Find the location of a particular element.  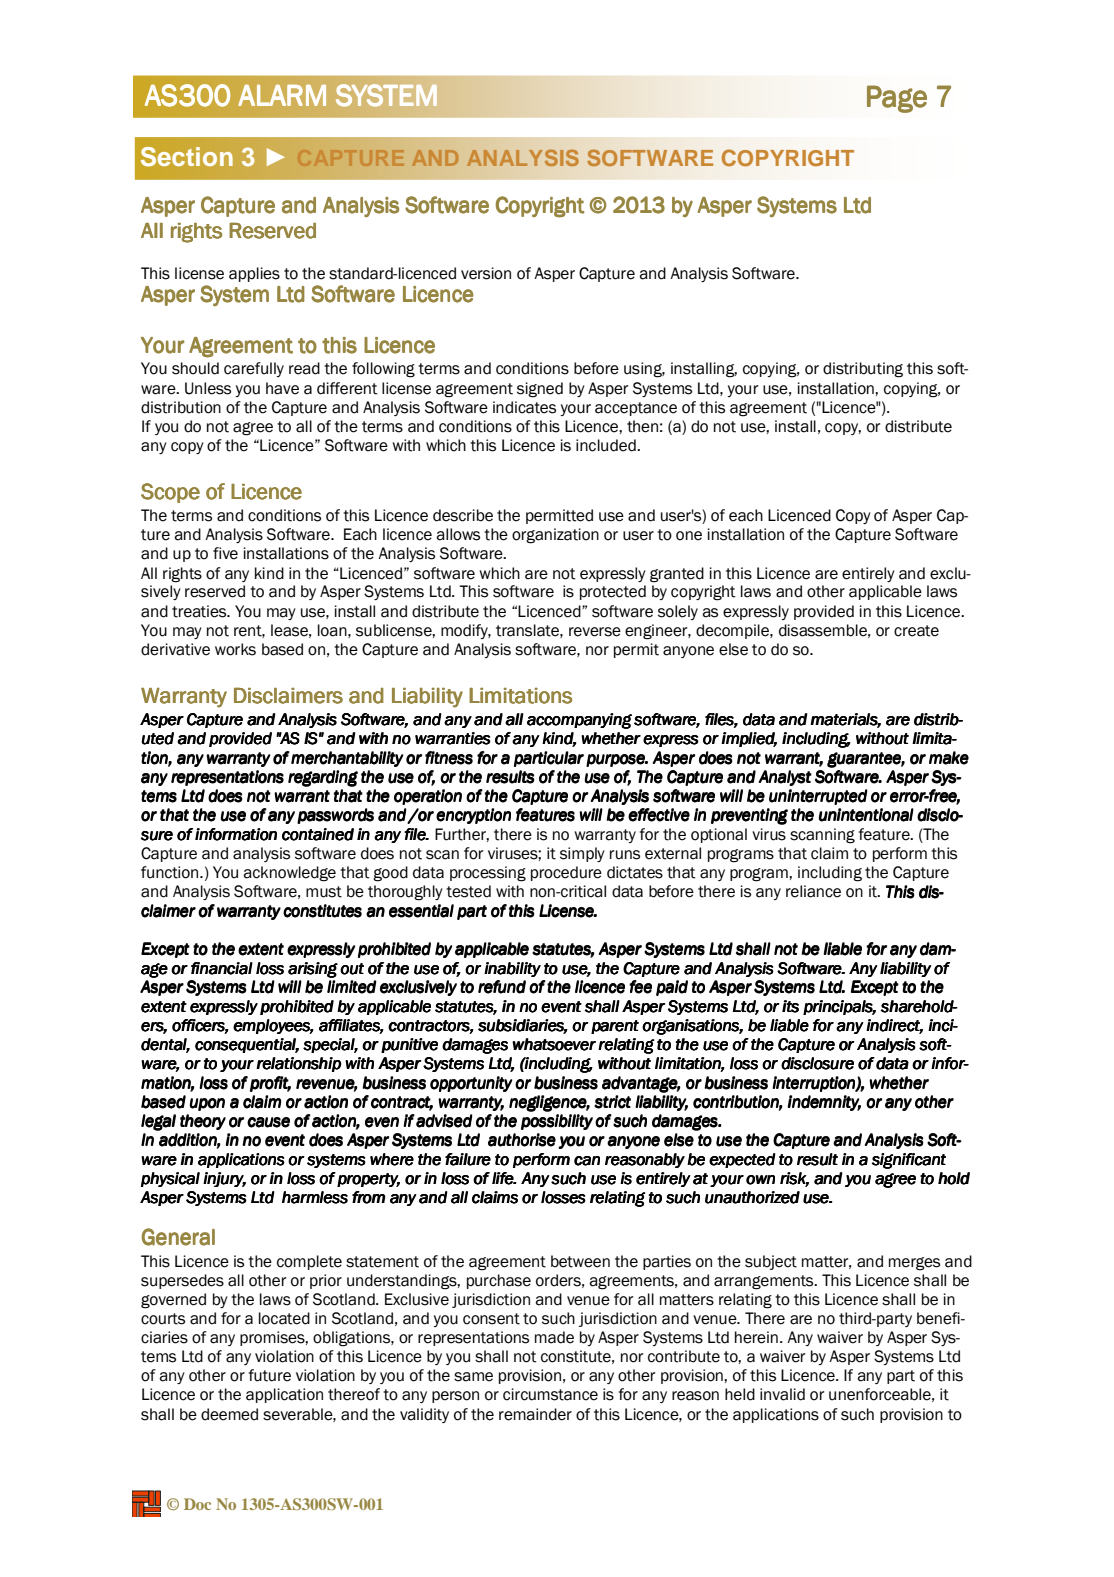

cause is located at coordinates (268, 1122).
